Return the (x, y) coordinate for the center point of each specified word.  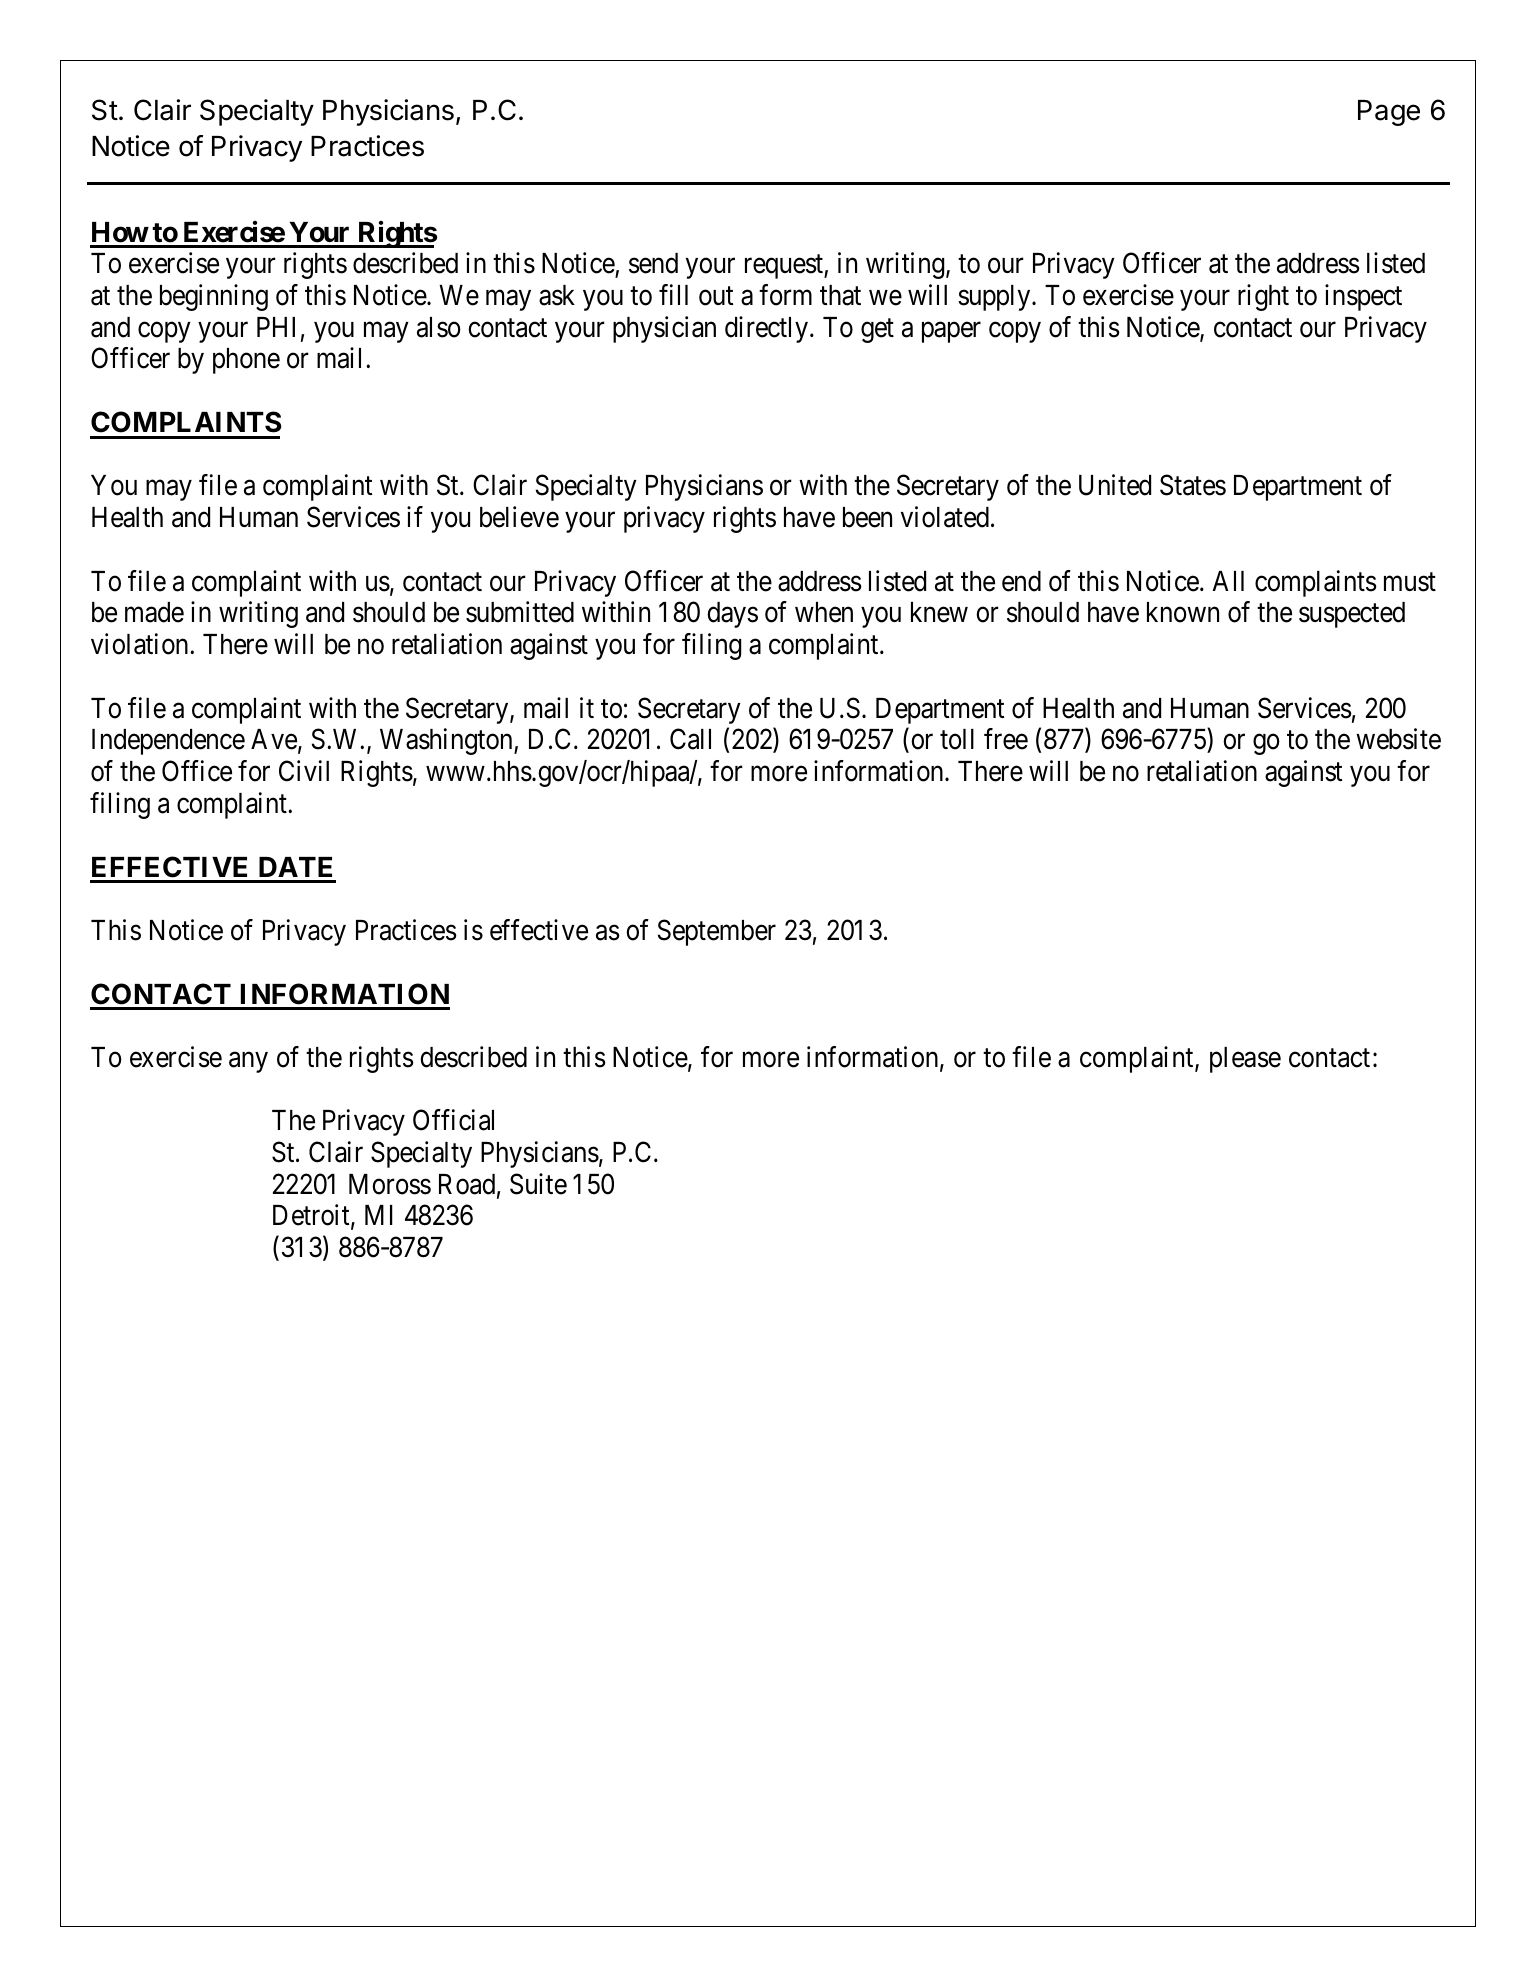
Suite (538, 1184)
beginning (214, 297)
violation (141, 644)
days (732, 615)
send (653, 263)
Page (1389, 113)
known (1183, 612)
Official (453, 1120)
